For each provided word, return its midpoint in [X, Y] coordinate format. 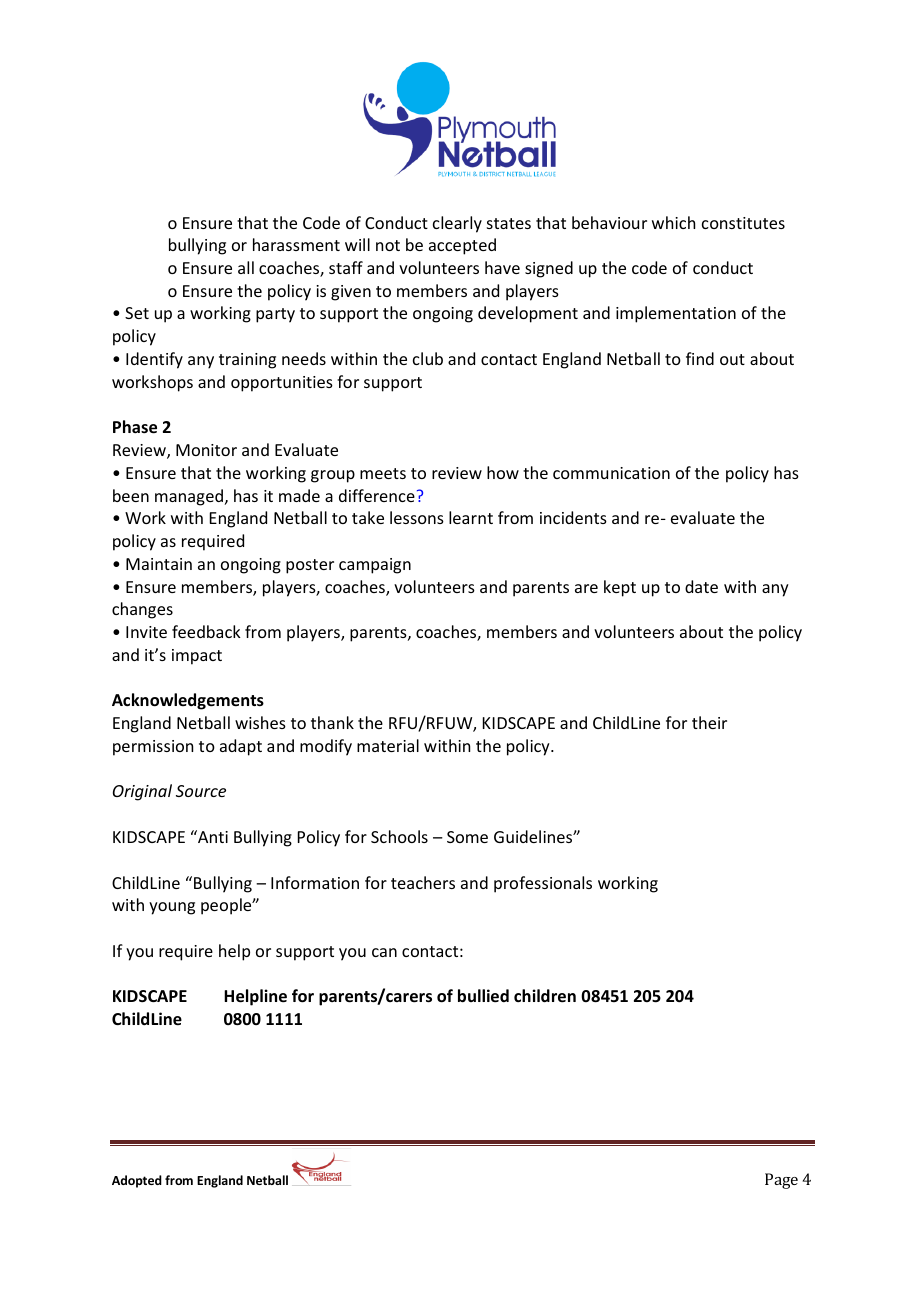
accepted [462, 246]
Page [781, 1181]
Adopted [137, 1181]
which [673, 222]
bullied [483, 996]
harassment [296, 244]
